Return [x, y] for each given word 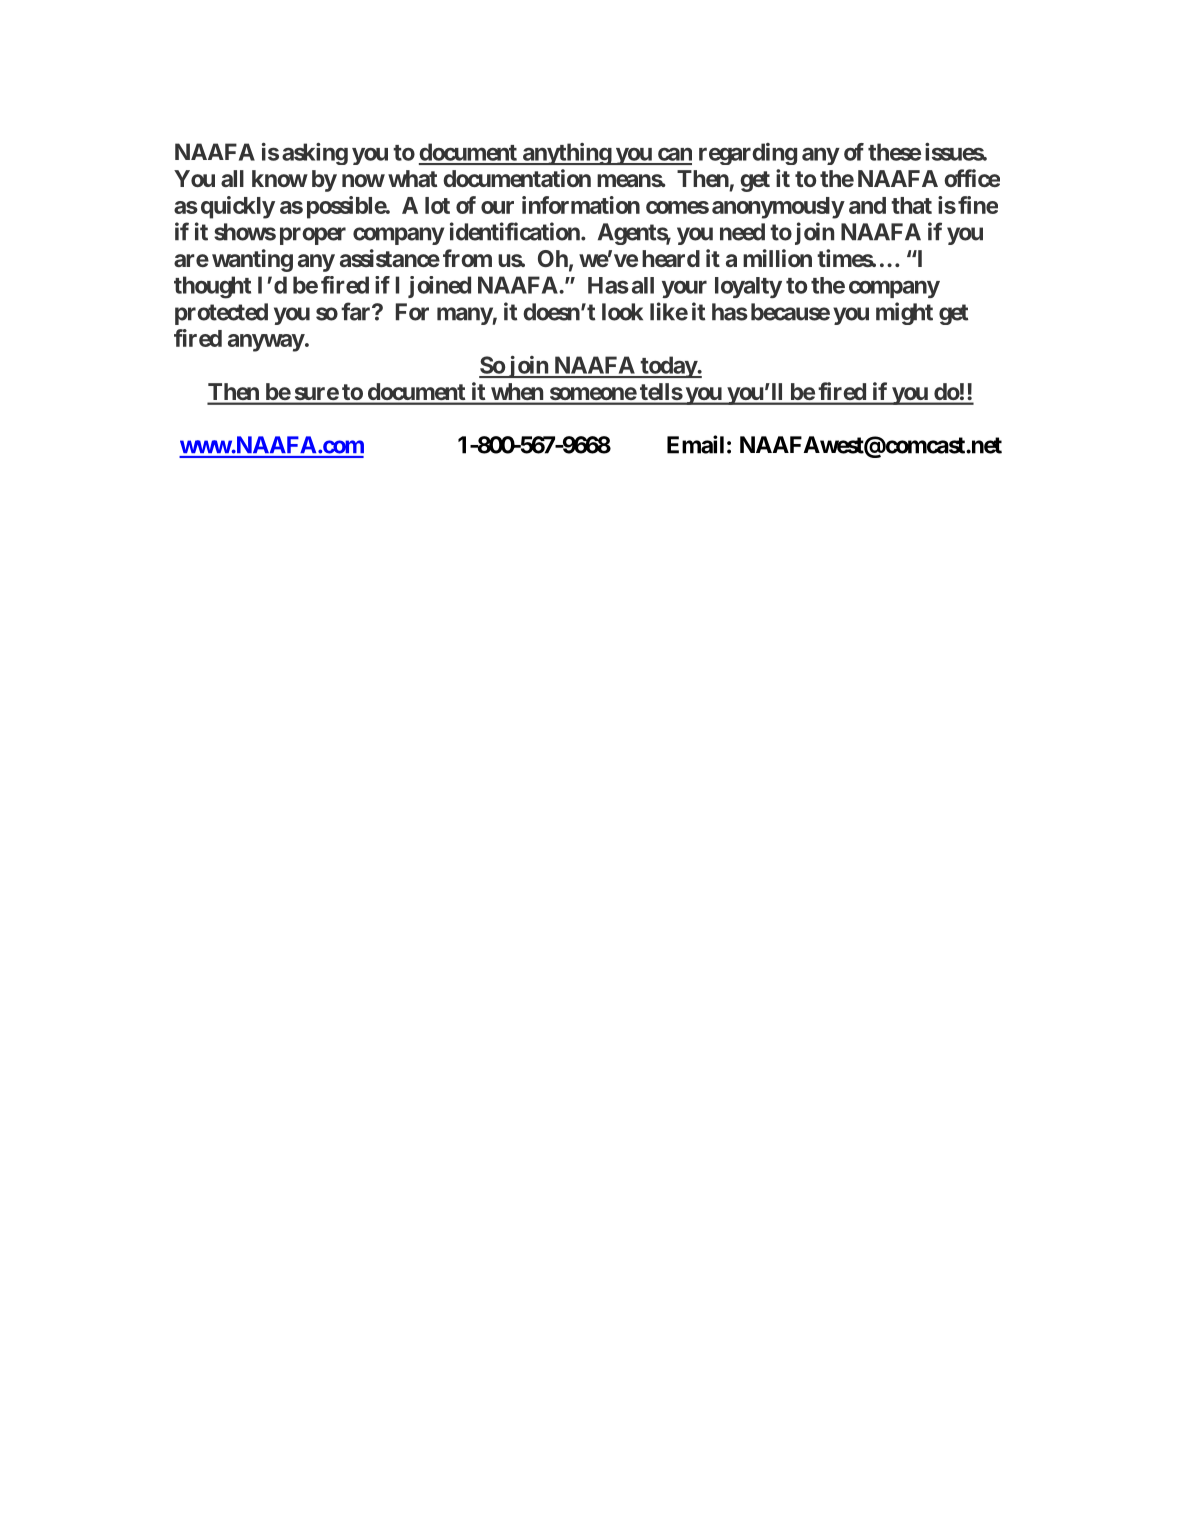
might [904, 313]
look [622, 312]
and [867, 205]
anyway [266, 343]
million [777, 258]
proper [313, 236]
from [467, 258]
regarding [748, 154]
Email [695, 444]
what [412, 178]
